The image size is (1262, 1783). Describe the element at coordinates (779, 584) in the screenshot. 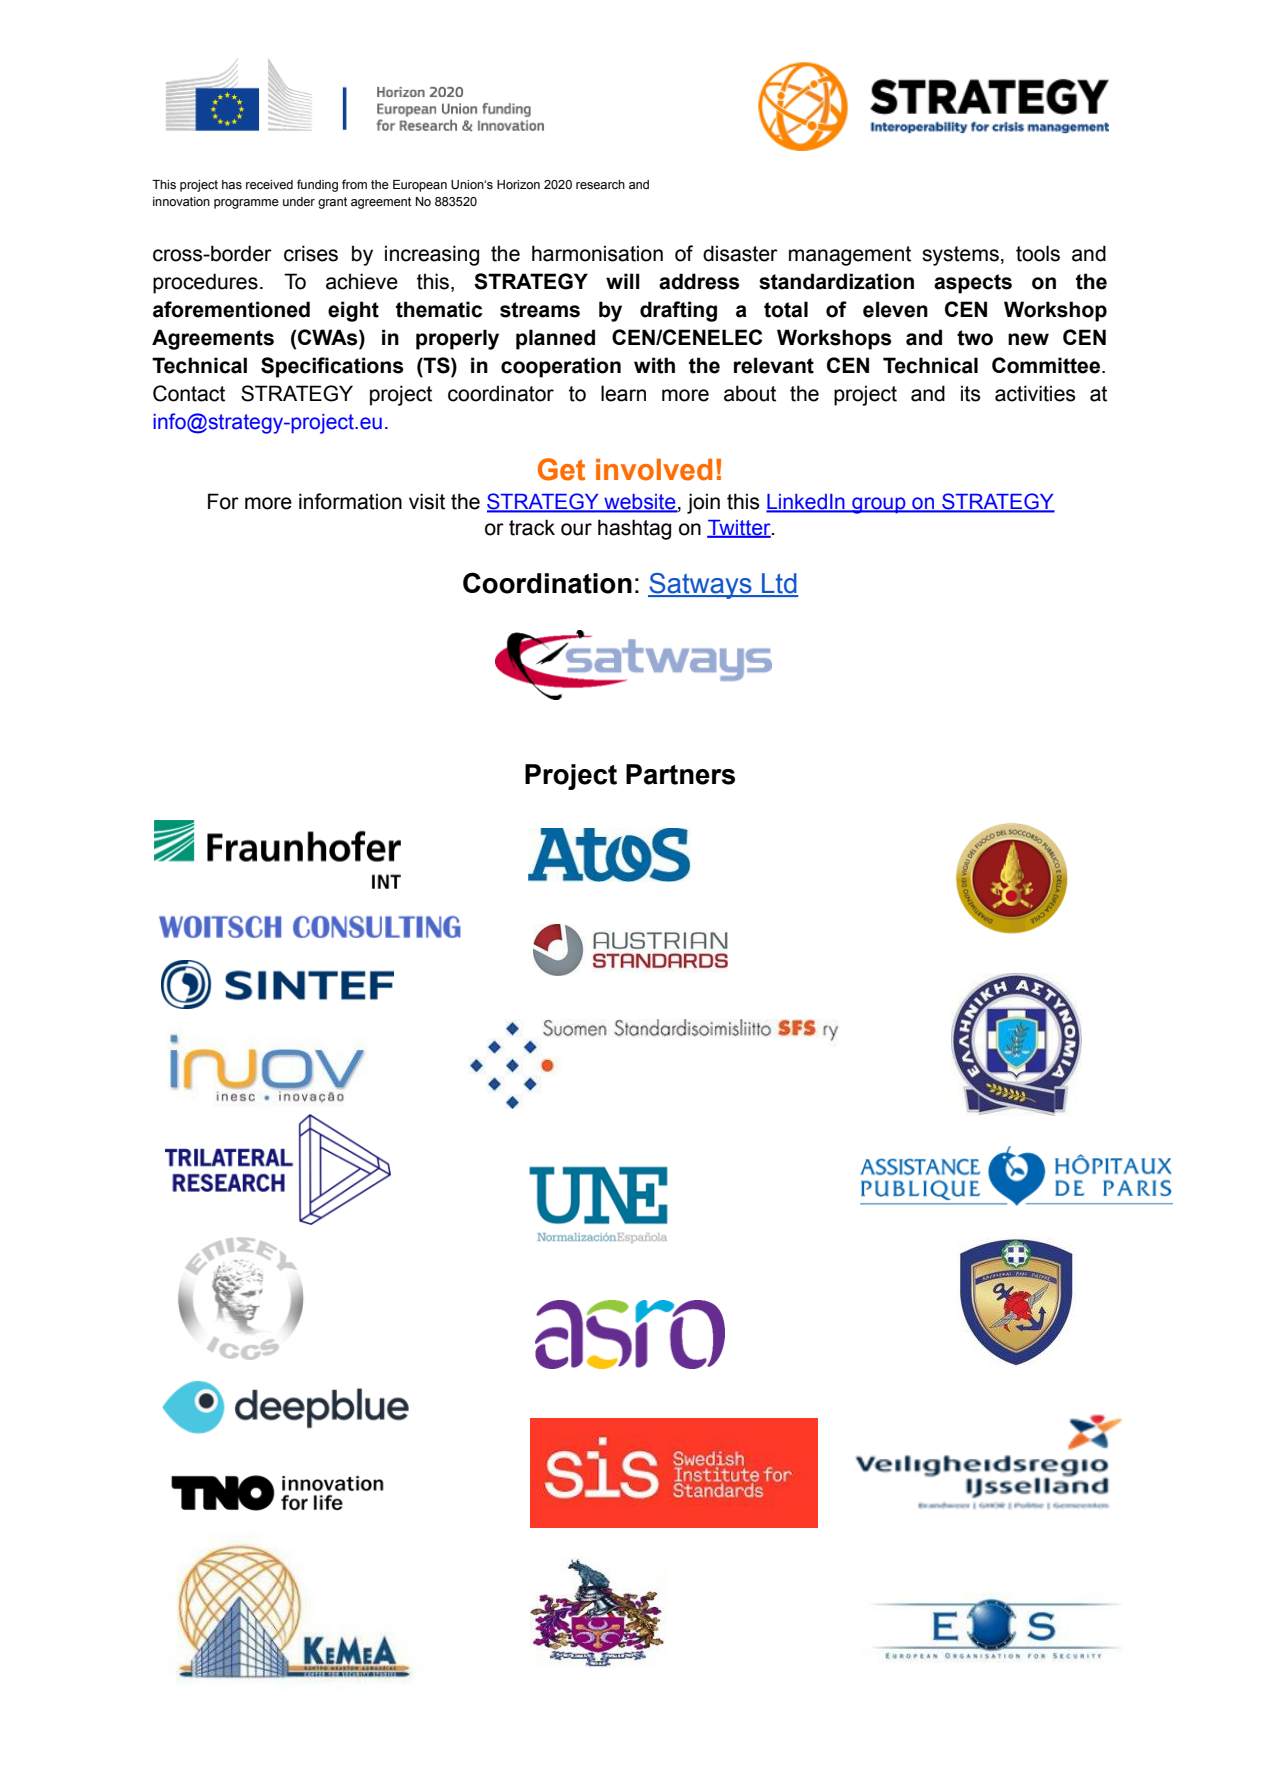

I see `Ltd` at that location.
